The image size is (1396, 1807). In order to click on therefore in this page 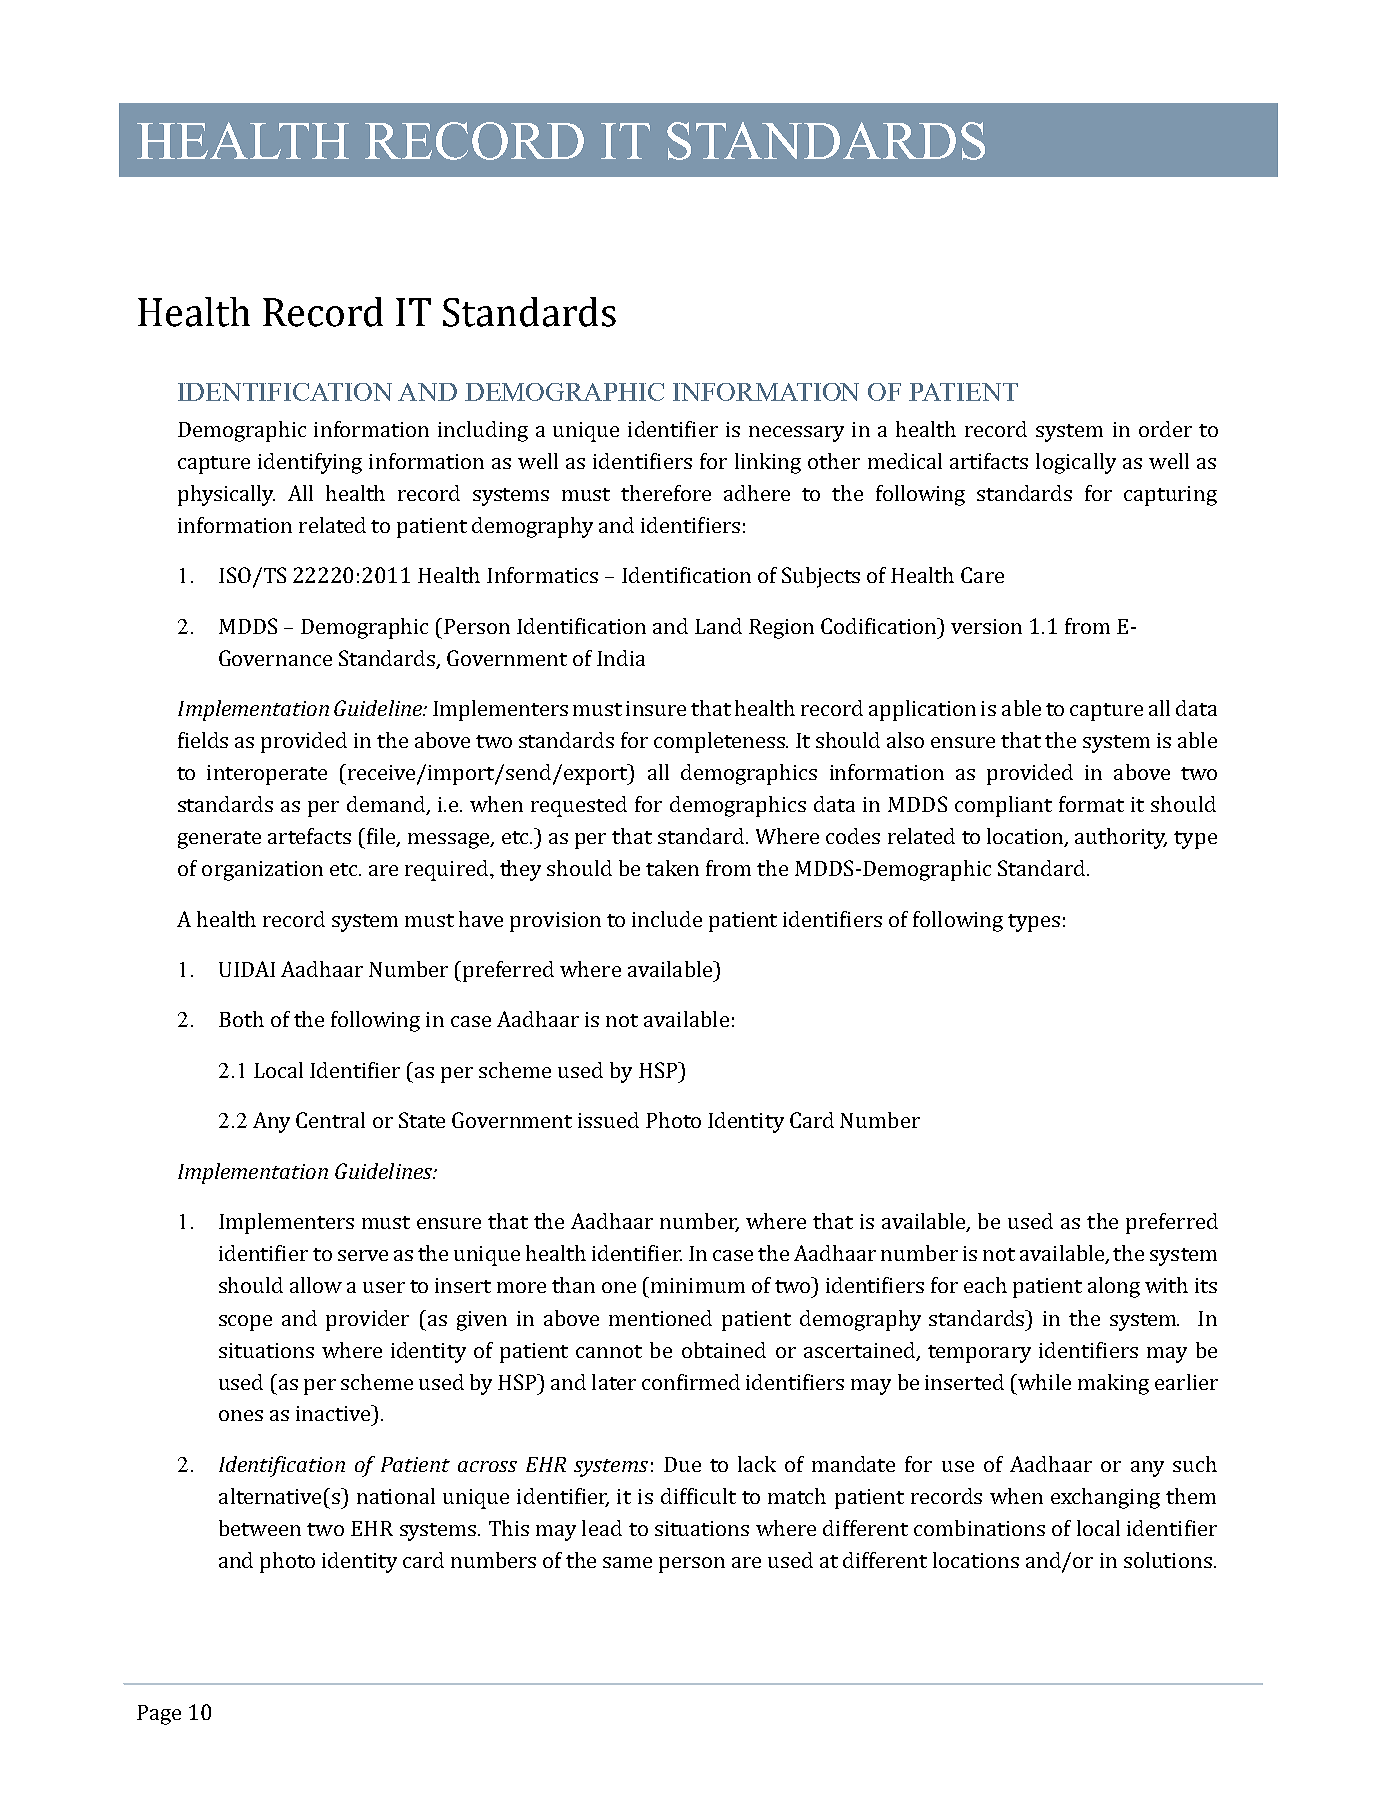, I will do `click(666, 493)`.
